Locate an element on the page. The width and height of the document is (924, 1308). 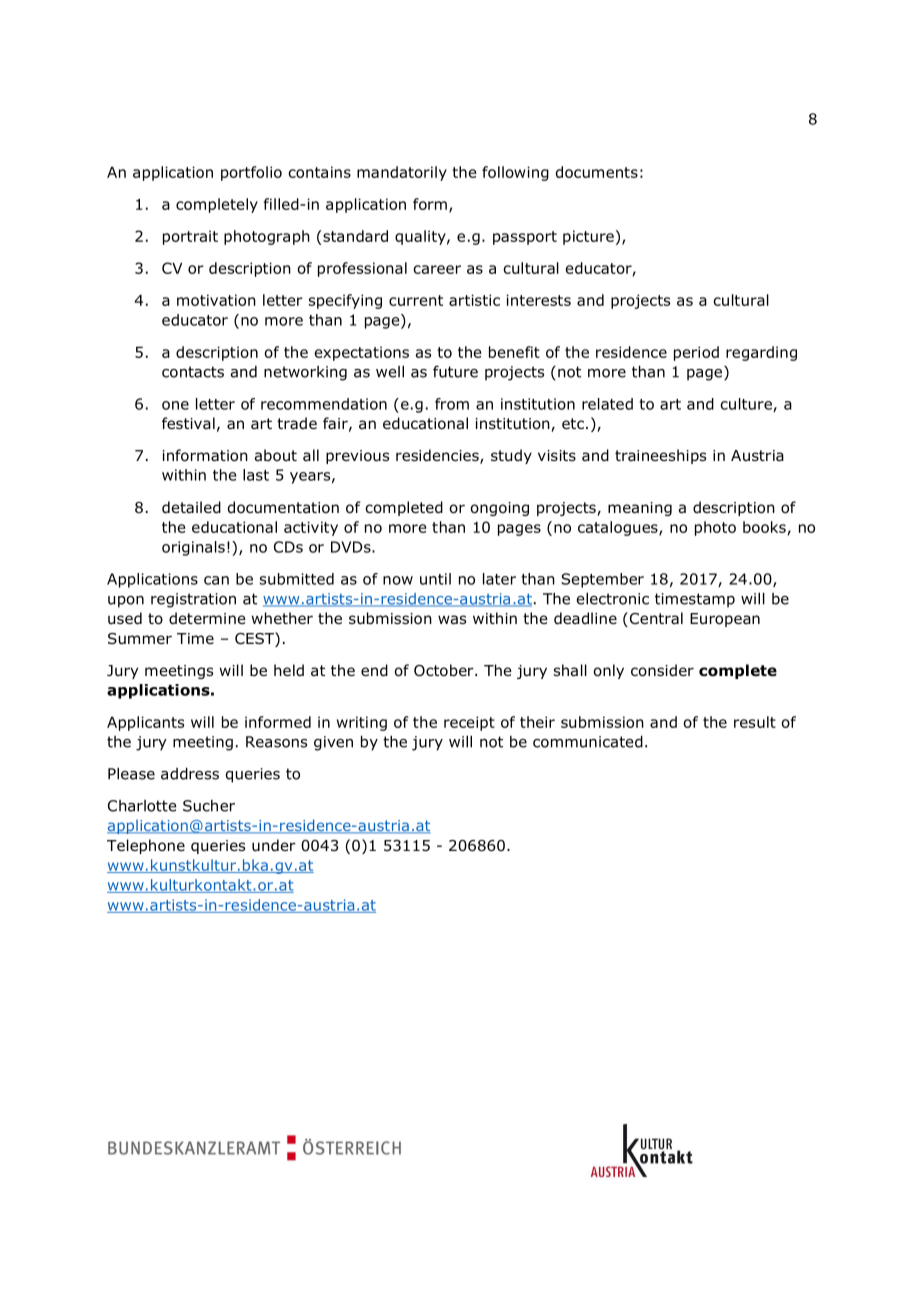
meaning is located at coordinates (640, 509).
